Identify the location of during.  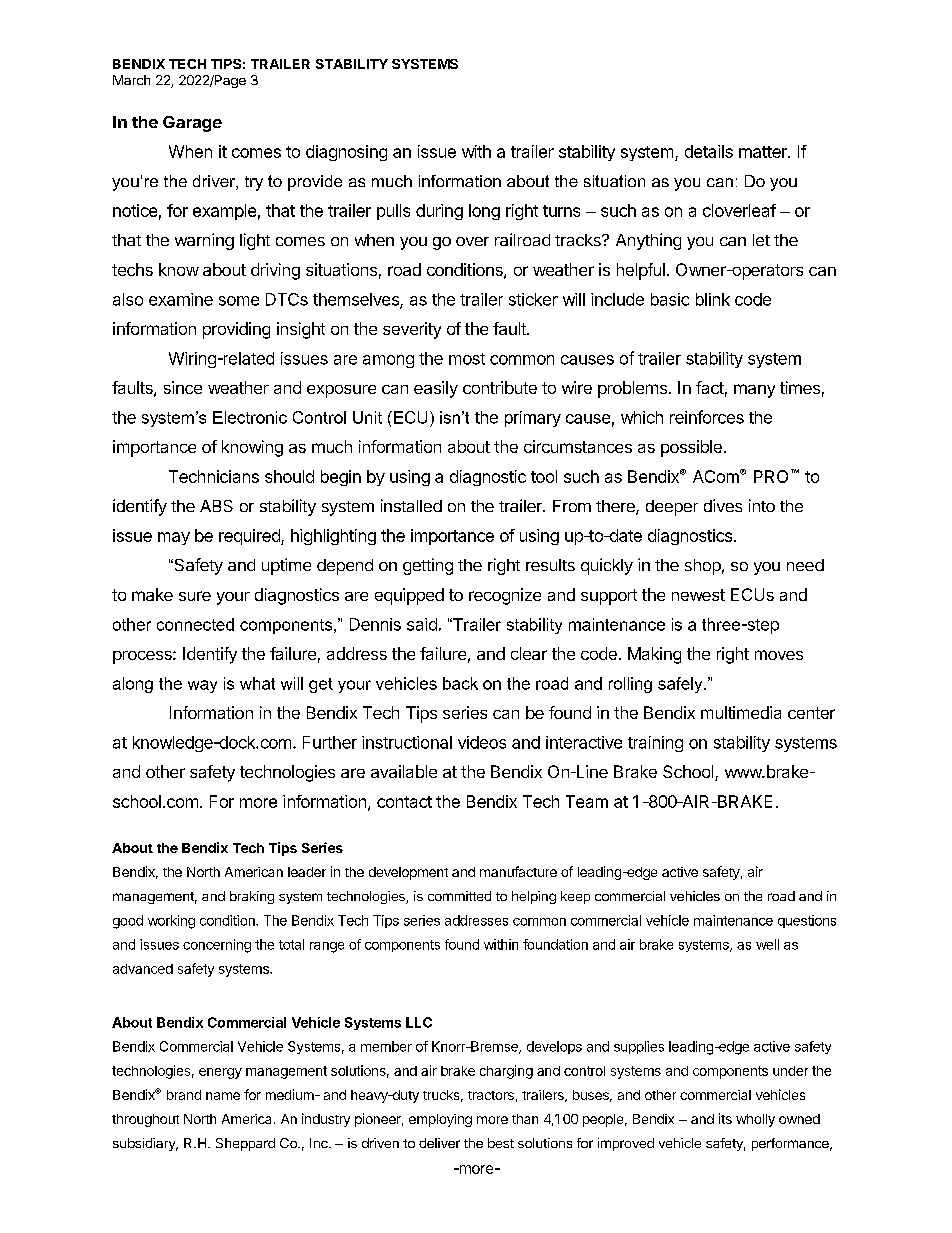
(439, 212).
